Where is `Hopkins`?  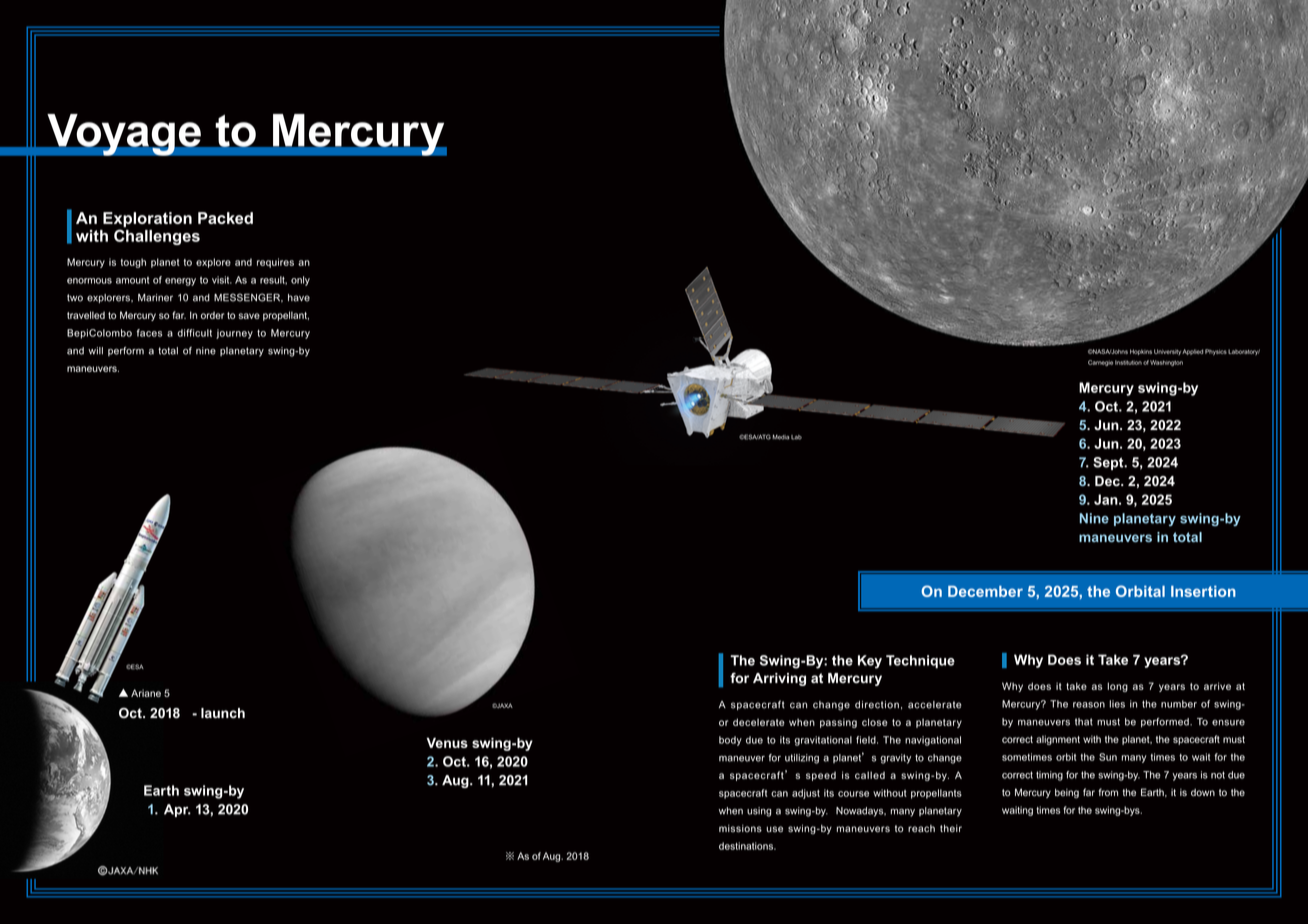 Hopkins is located at coordinates (1141, 352).
